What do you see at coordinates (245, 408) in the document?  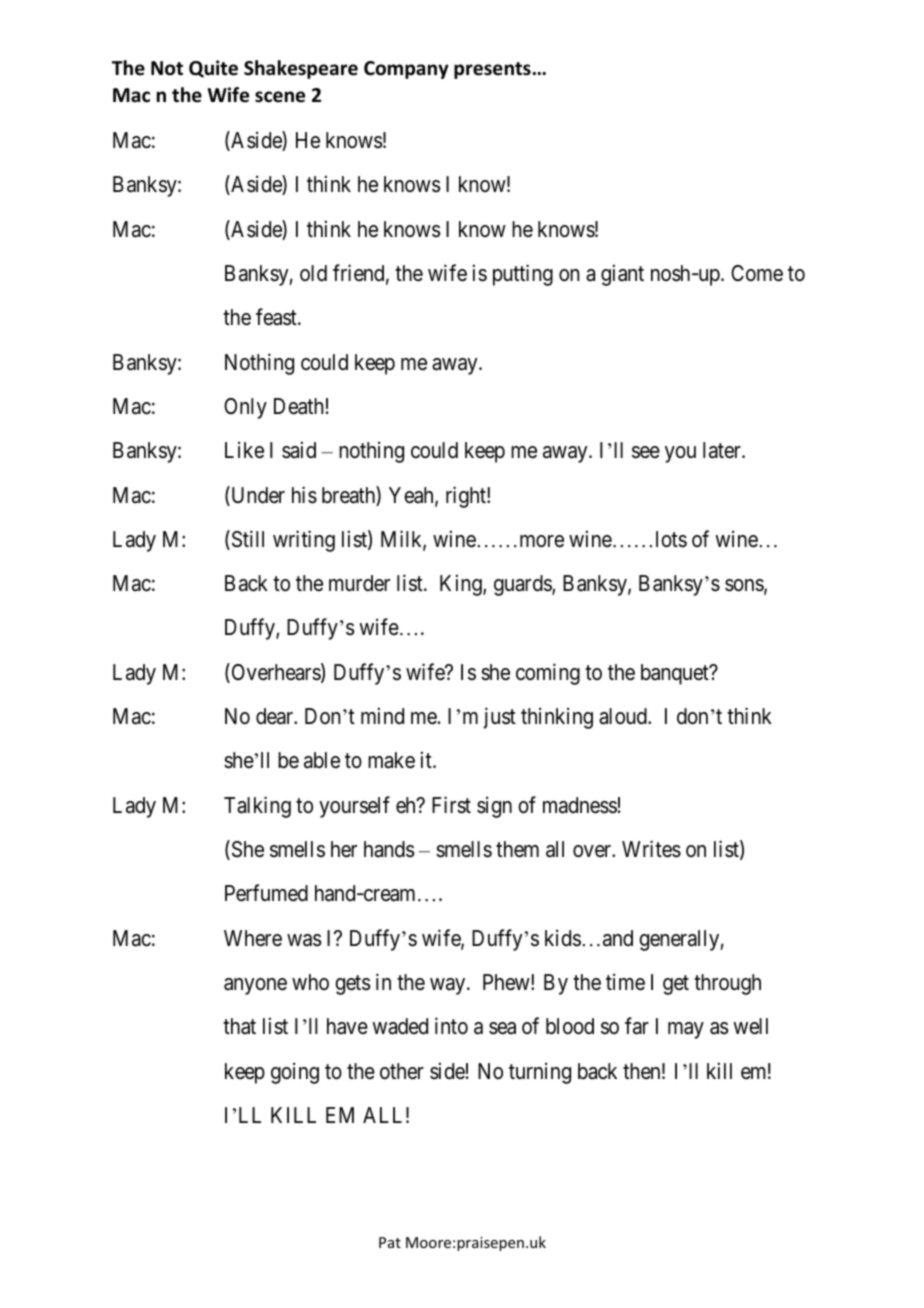 I see `Only` at bounding box center [245, 408].
